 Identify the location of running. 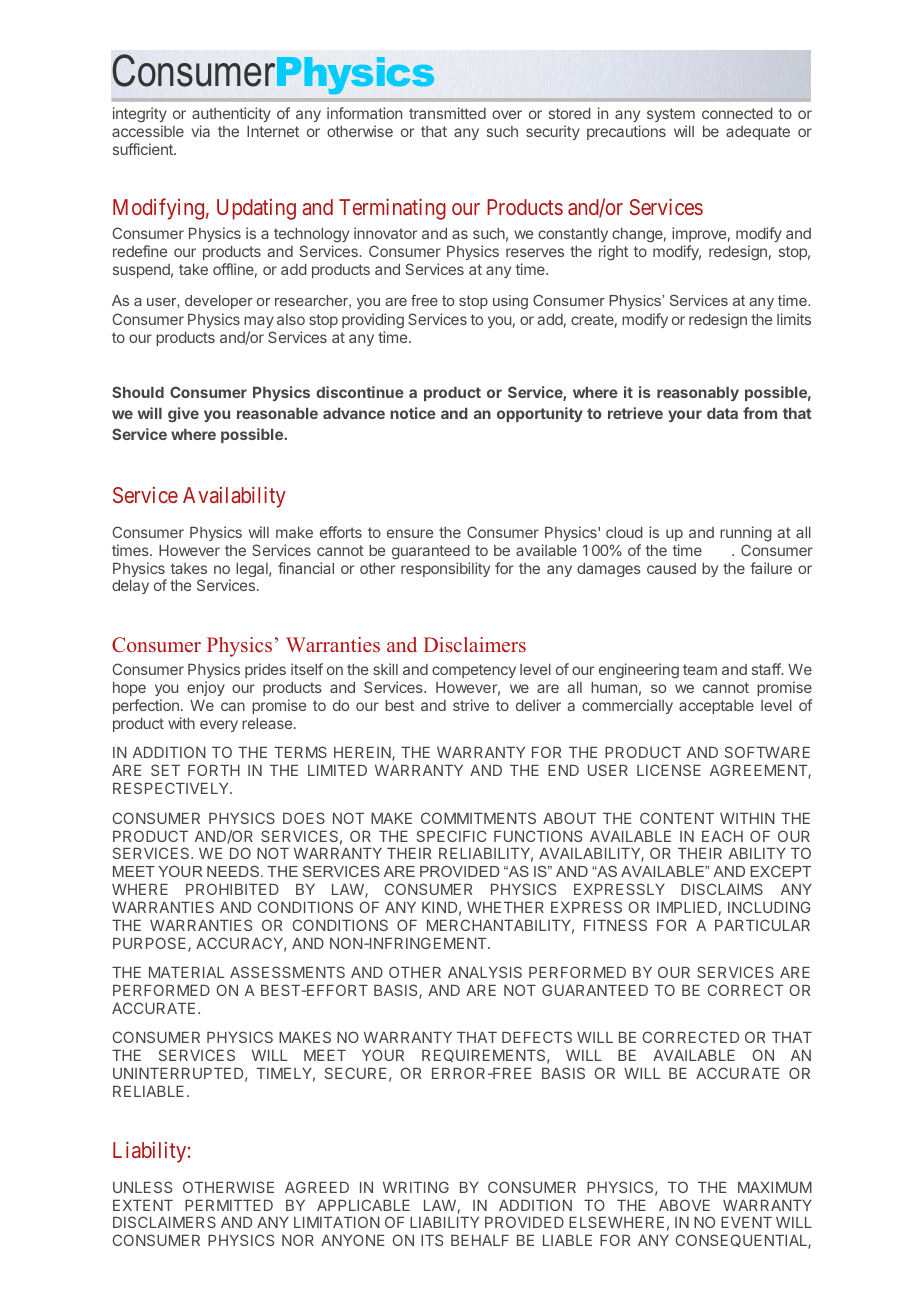
(746, 534).
